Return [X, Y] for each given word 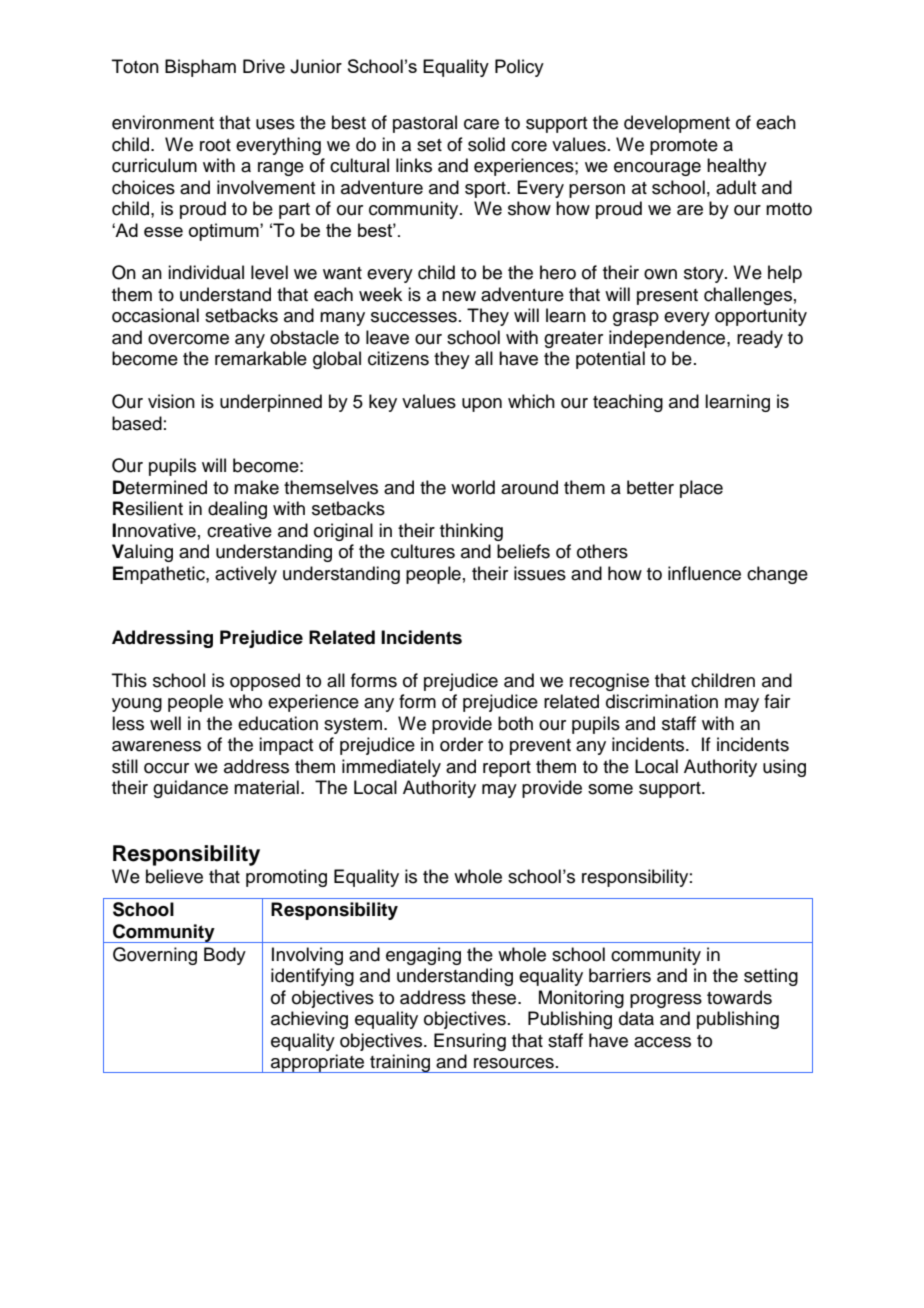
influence [704, 573]
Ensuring [470, 1042]
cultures [423, 551]
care [481, 124]
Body [225, 956]
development [677, 124]
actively [246, 575]
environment [163, 122]
